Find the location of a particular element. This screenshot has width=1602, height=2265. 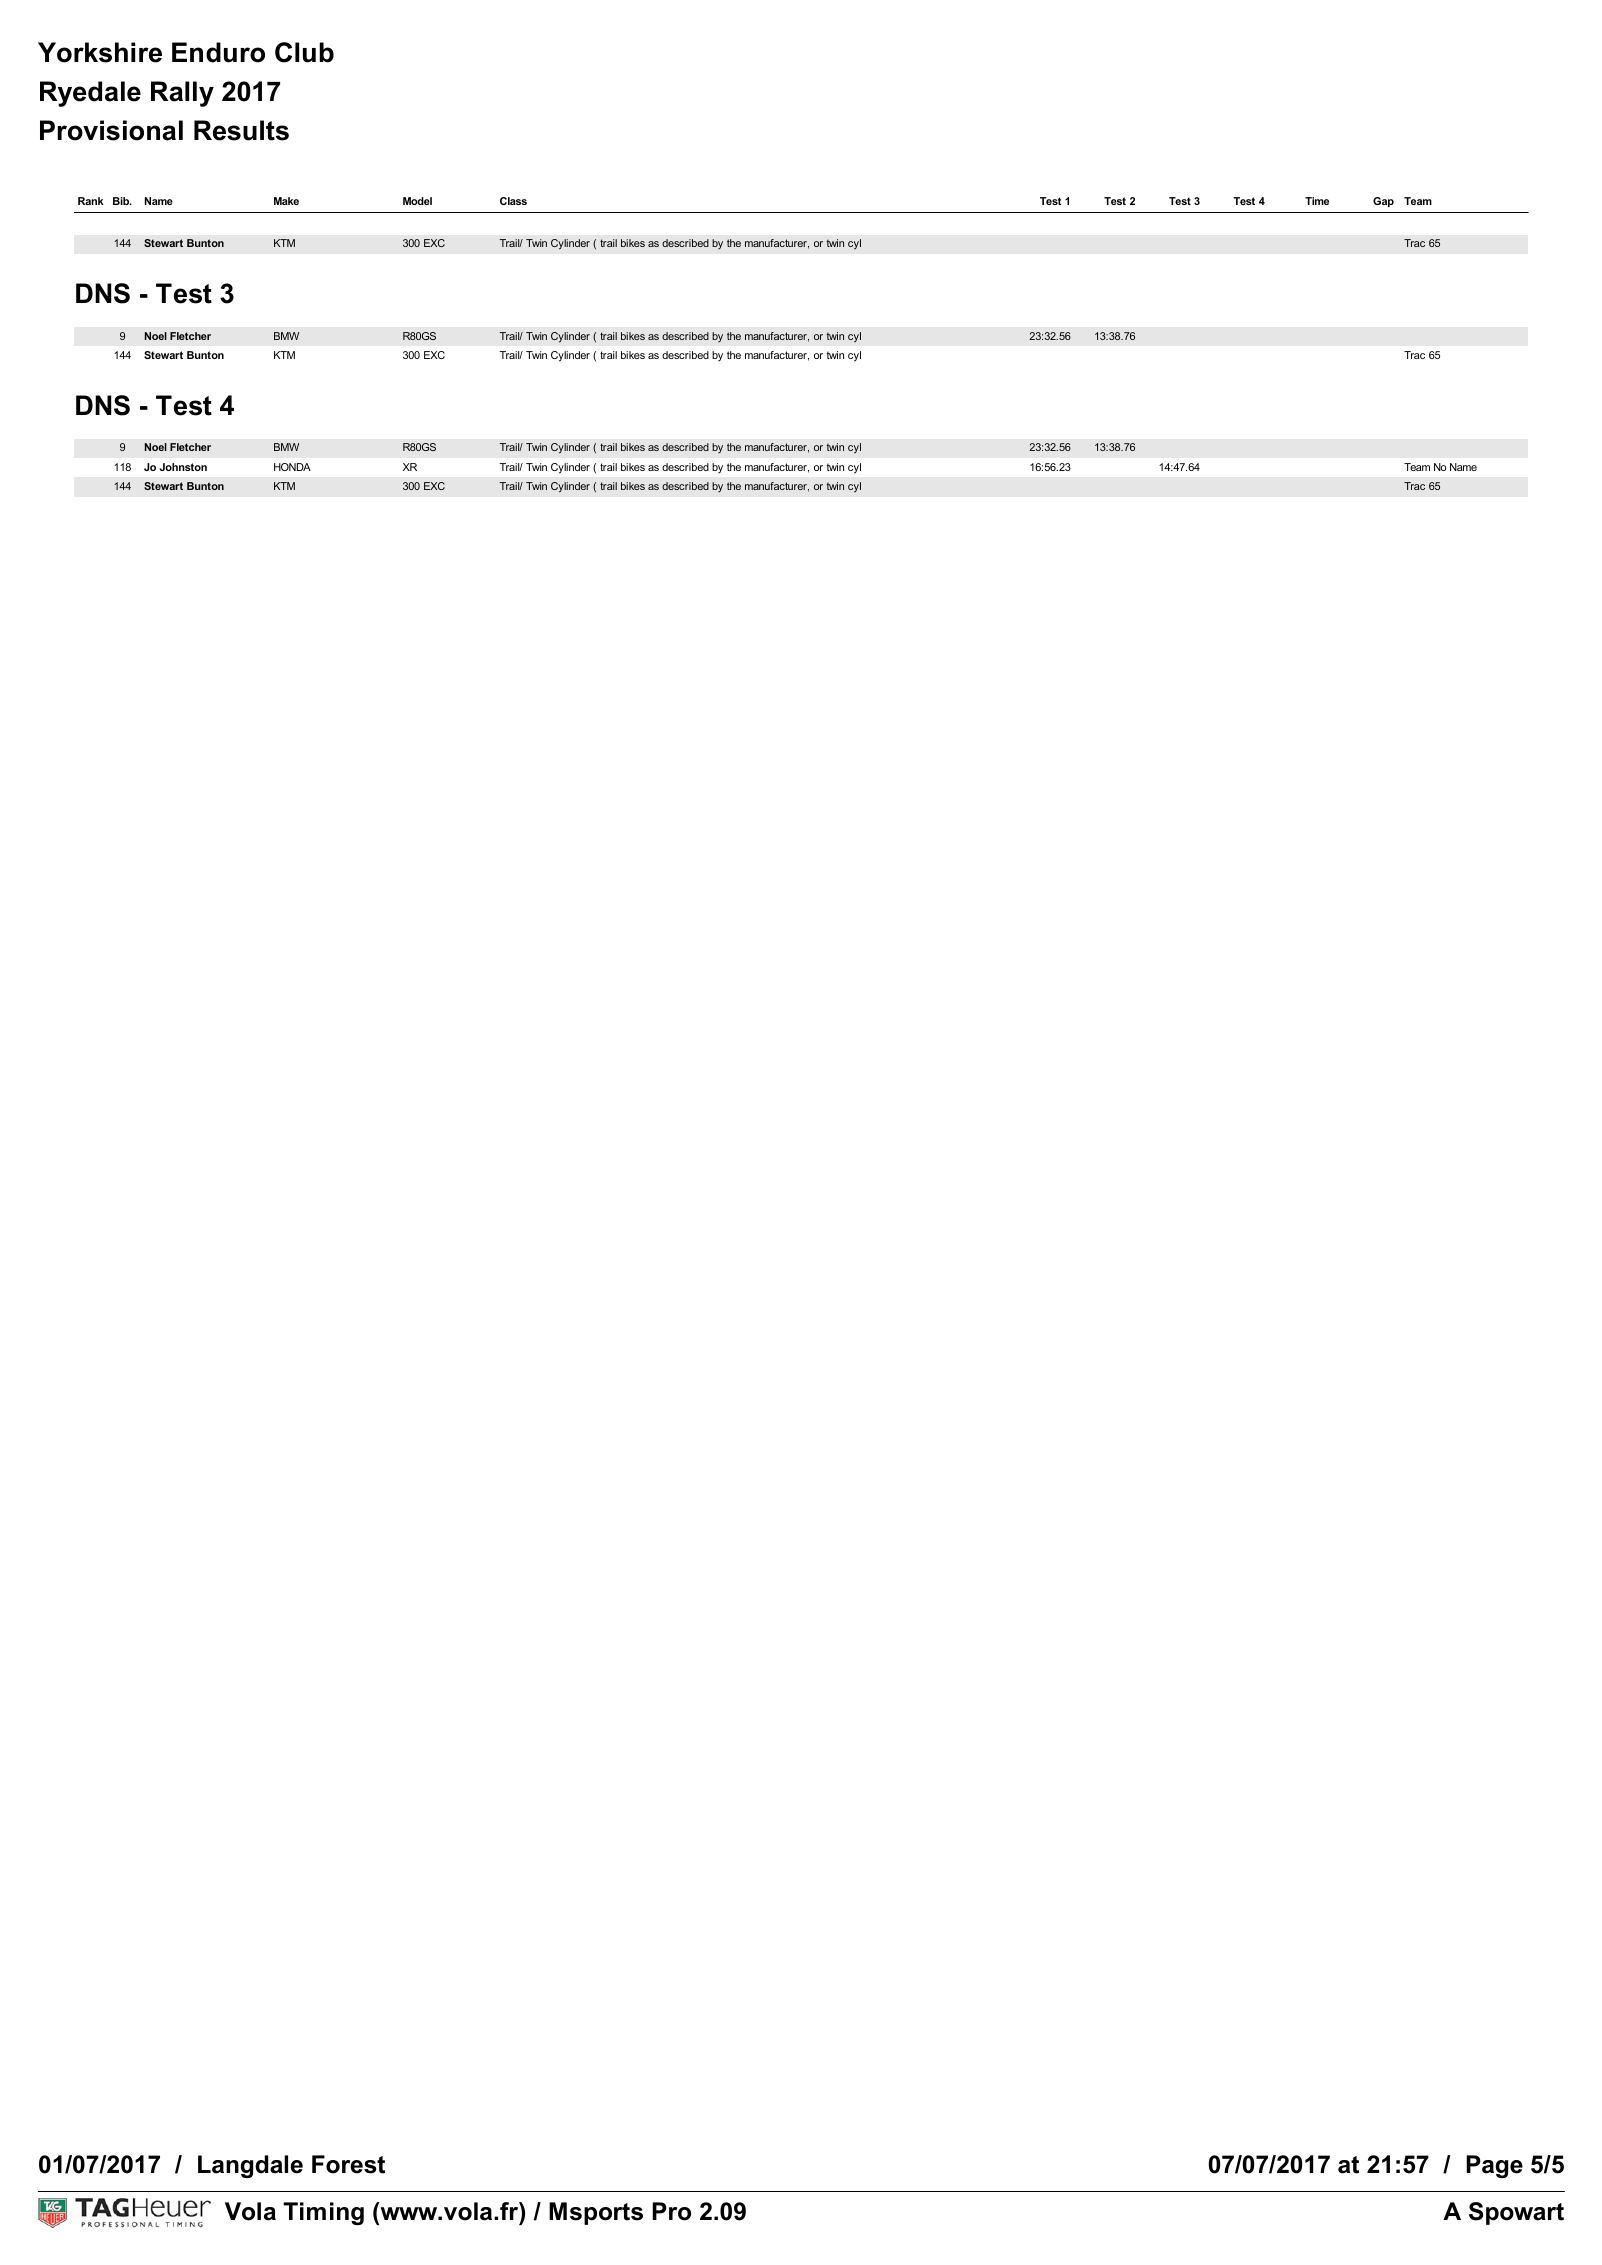

Class is located at coordinates (513, 201).
